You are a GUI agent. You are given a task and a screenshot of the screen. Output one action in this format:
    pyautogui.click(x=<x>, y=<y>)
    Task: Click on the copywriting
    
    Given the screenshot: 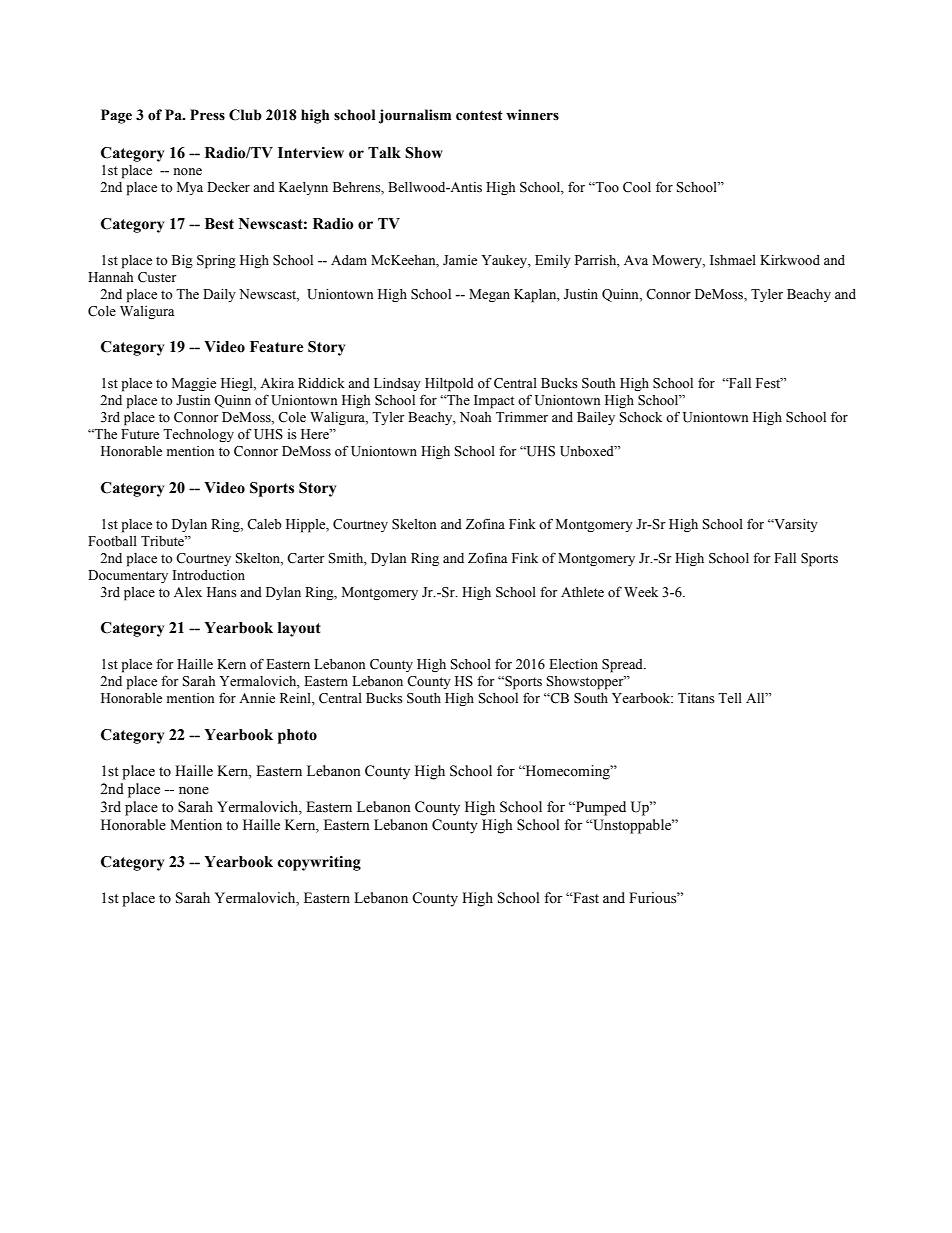 What is the action you would take?
    pyautogui.click(x=319, y=863)
